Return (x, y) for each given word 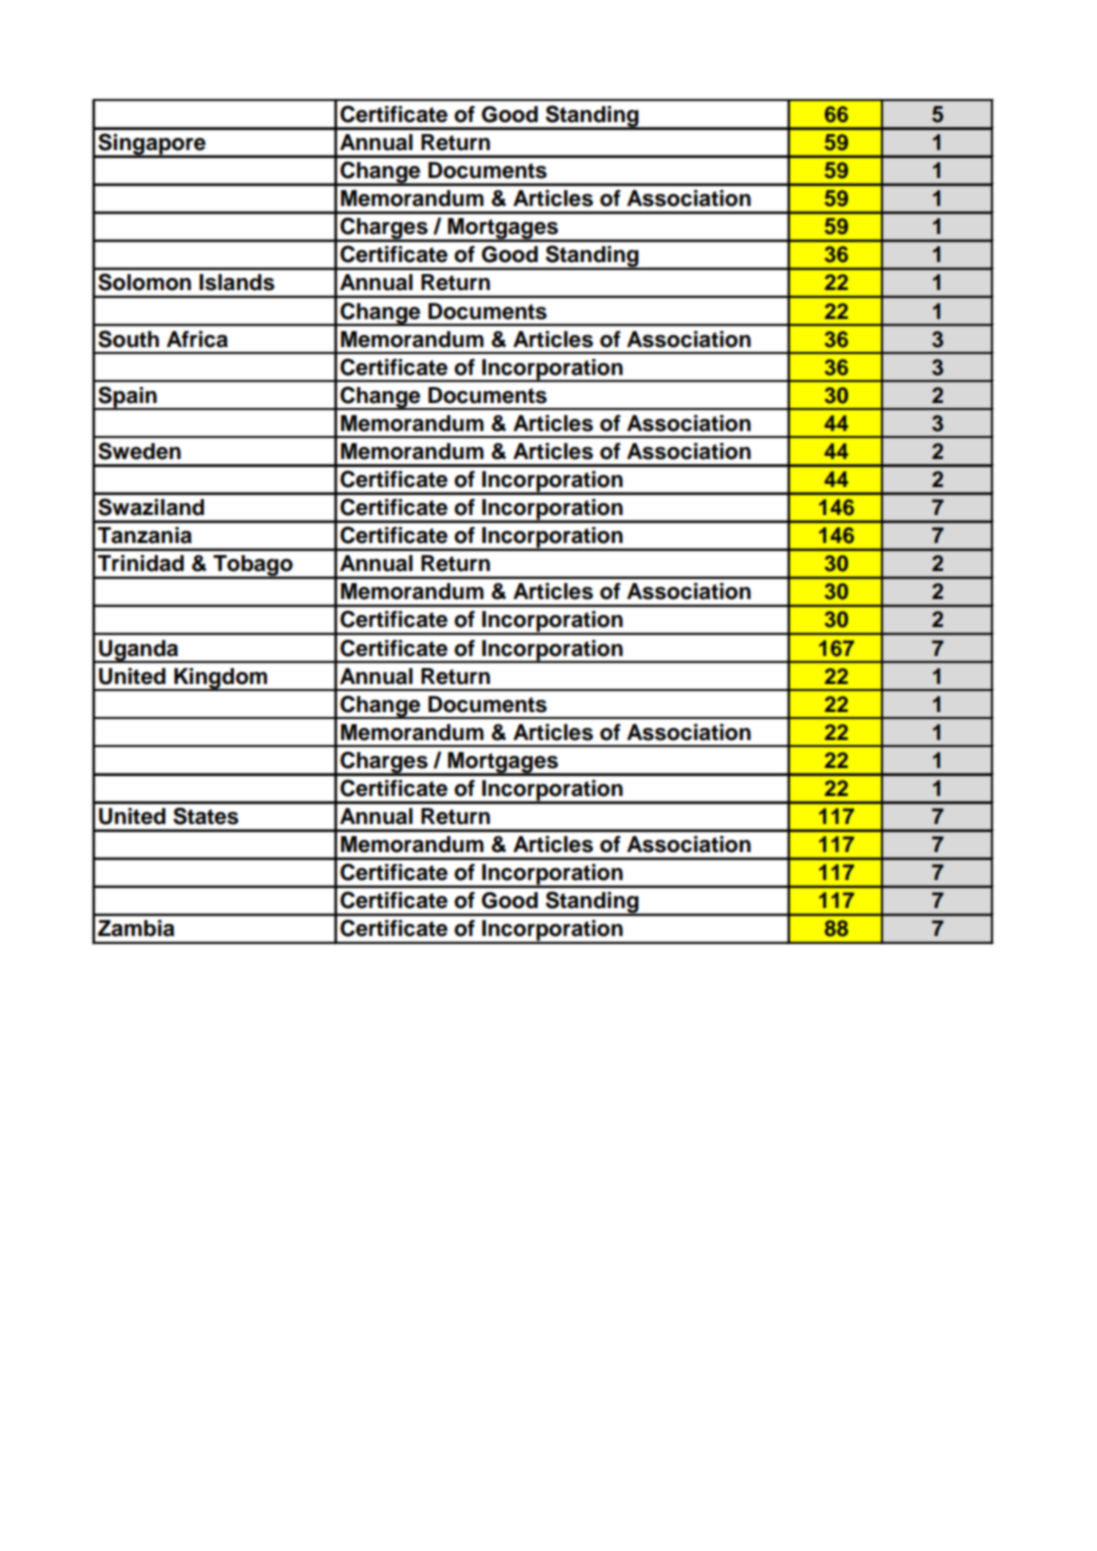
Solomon (144, 282)
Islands (237, 282)
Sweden (139, 451)
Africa (197, 339)
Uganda (139, 651)
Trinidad (141, 563)
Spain (127, 398)
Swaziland (151, 507)
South (128, 339)
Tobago (253, 567)
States (206, 816)
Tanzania (145, 535)
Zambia (136, 928)
